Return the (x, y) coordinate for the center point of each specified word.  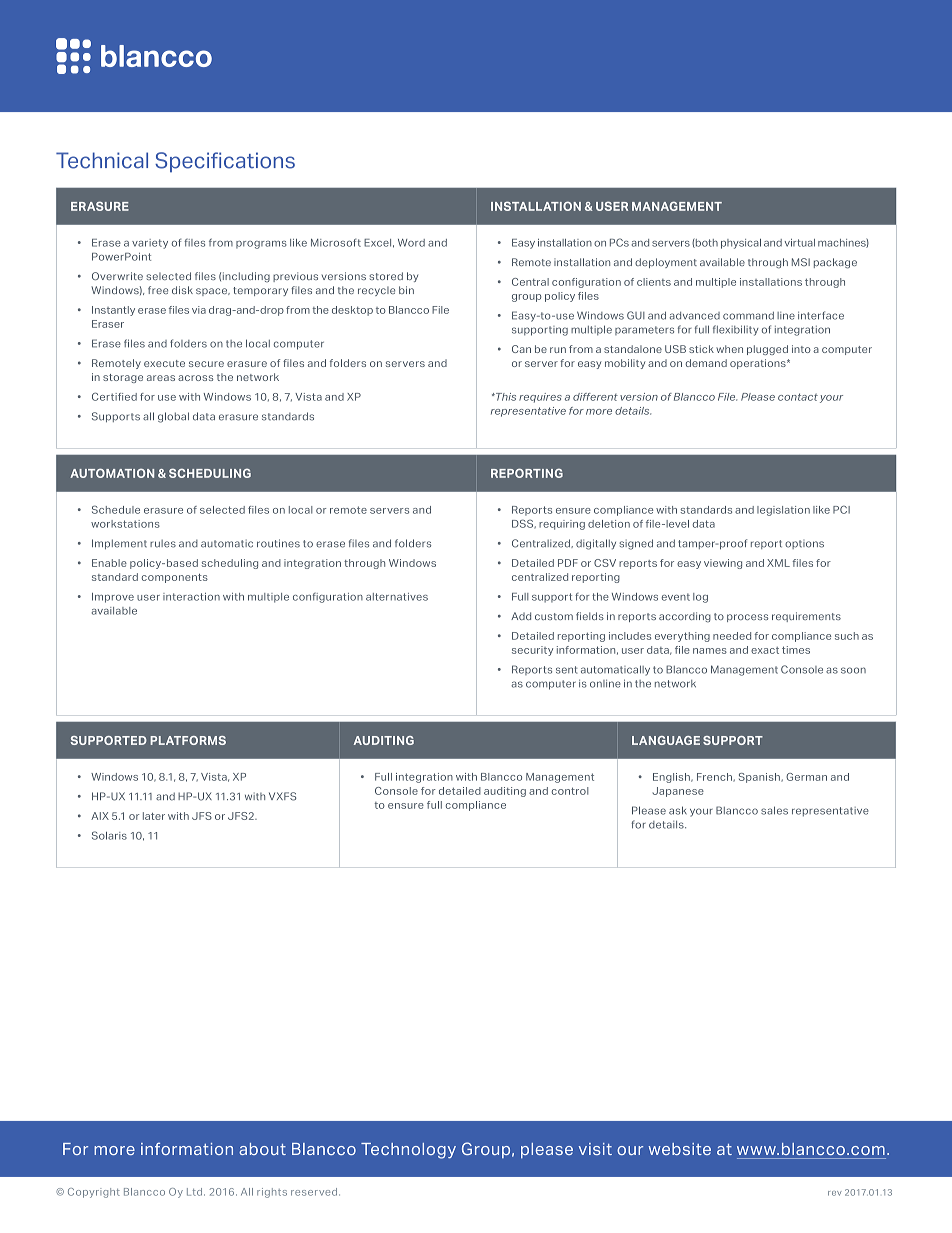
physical (741, 244)
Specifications (225, 162)
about (262, 1149)
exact (765, 650)
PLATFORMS (188, 740)
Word (411, 243)
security (532, 651)
